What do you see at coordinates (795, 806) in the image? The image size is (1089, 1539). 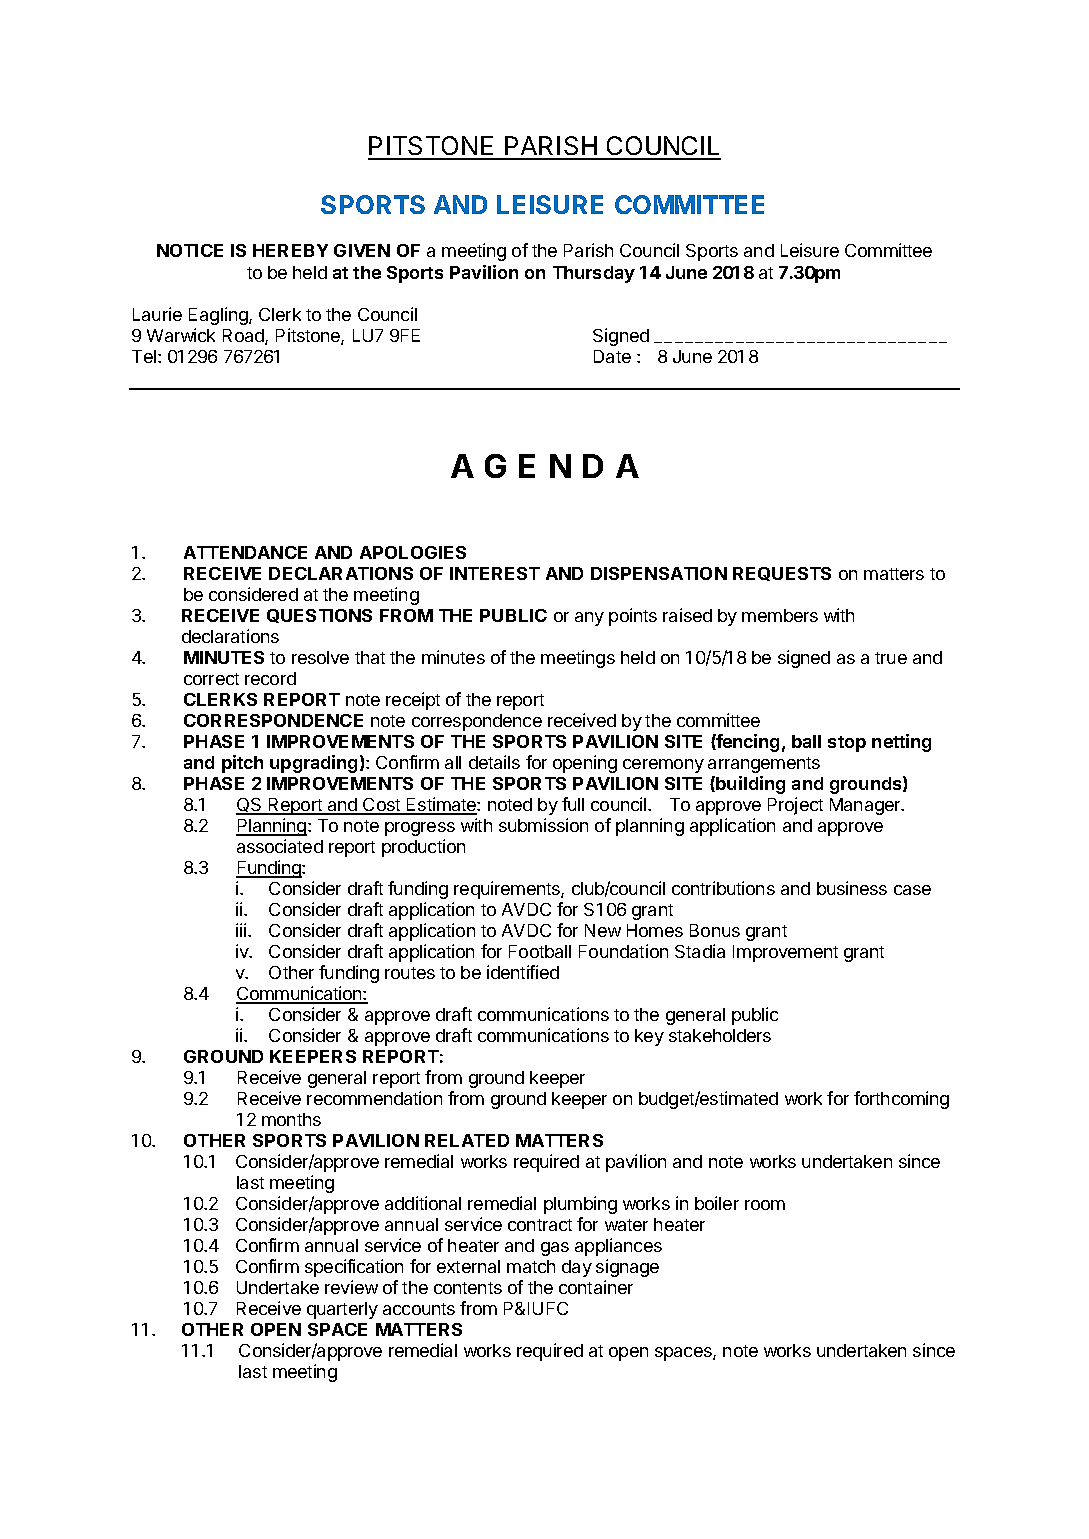 I see `Project` at bounding box center [795, 806].
